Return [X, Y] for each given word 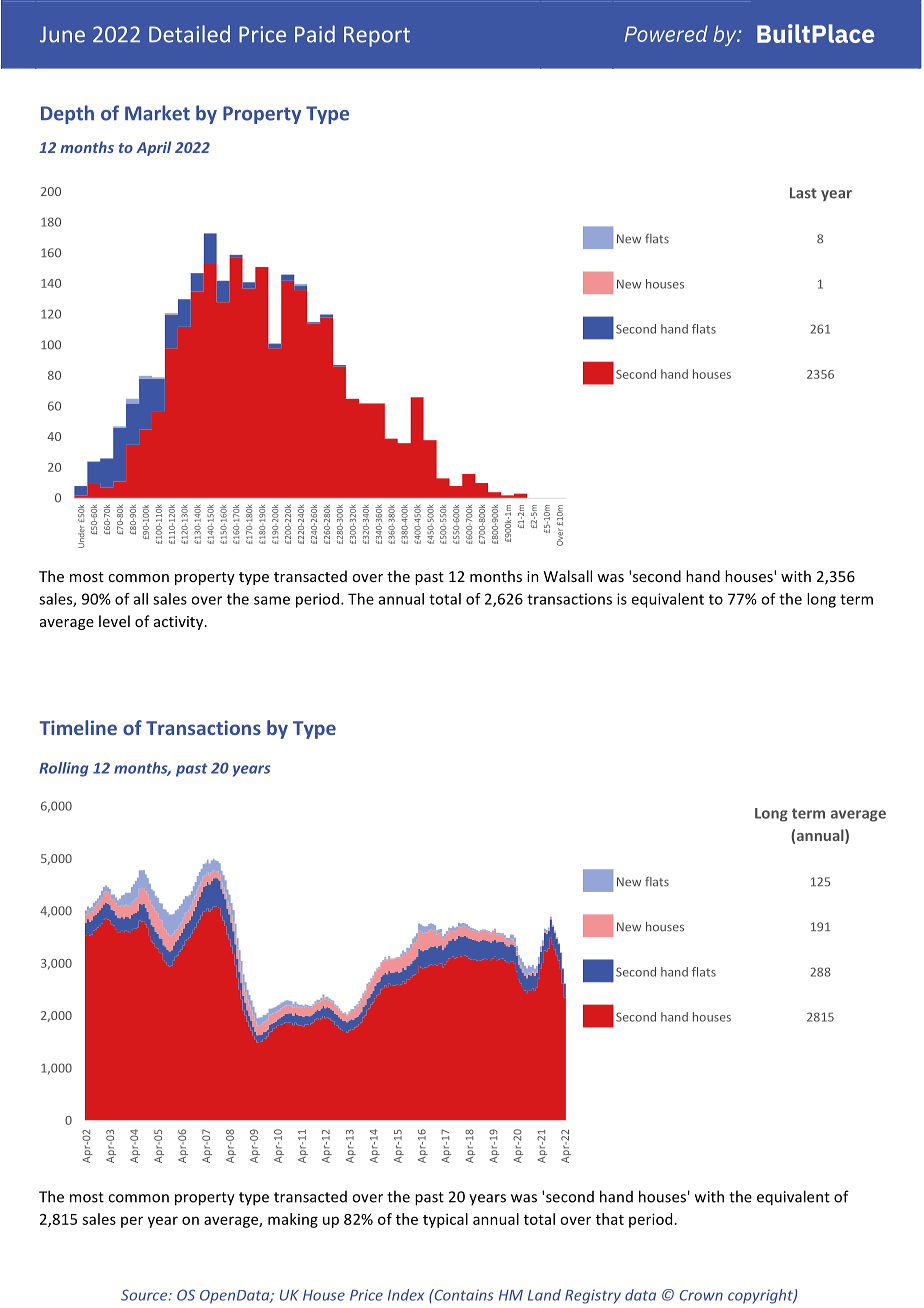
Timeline [78, 727]
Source [145, 1295]
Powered [666, 33]
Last [803, 193]
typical [445, 1220]
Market [157, 113]
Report [377, 36]
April [153, 148]
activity [180, 623]
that [610, 1219]
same [272, 600]
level [114, 621]
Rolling [63, 769]
